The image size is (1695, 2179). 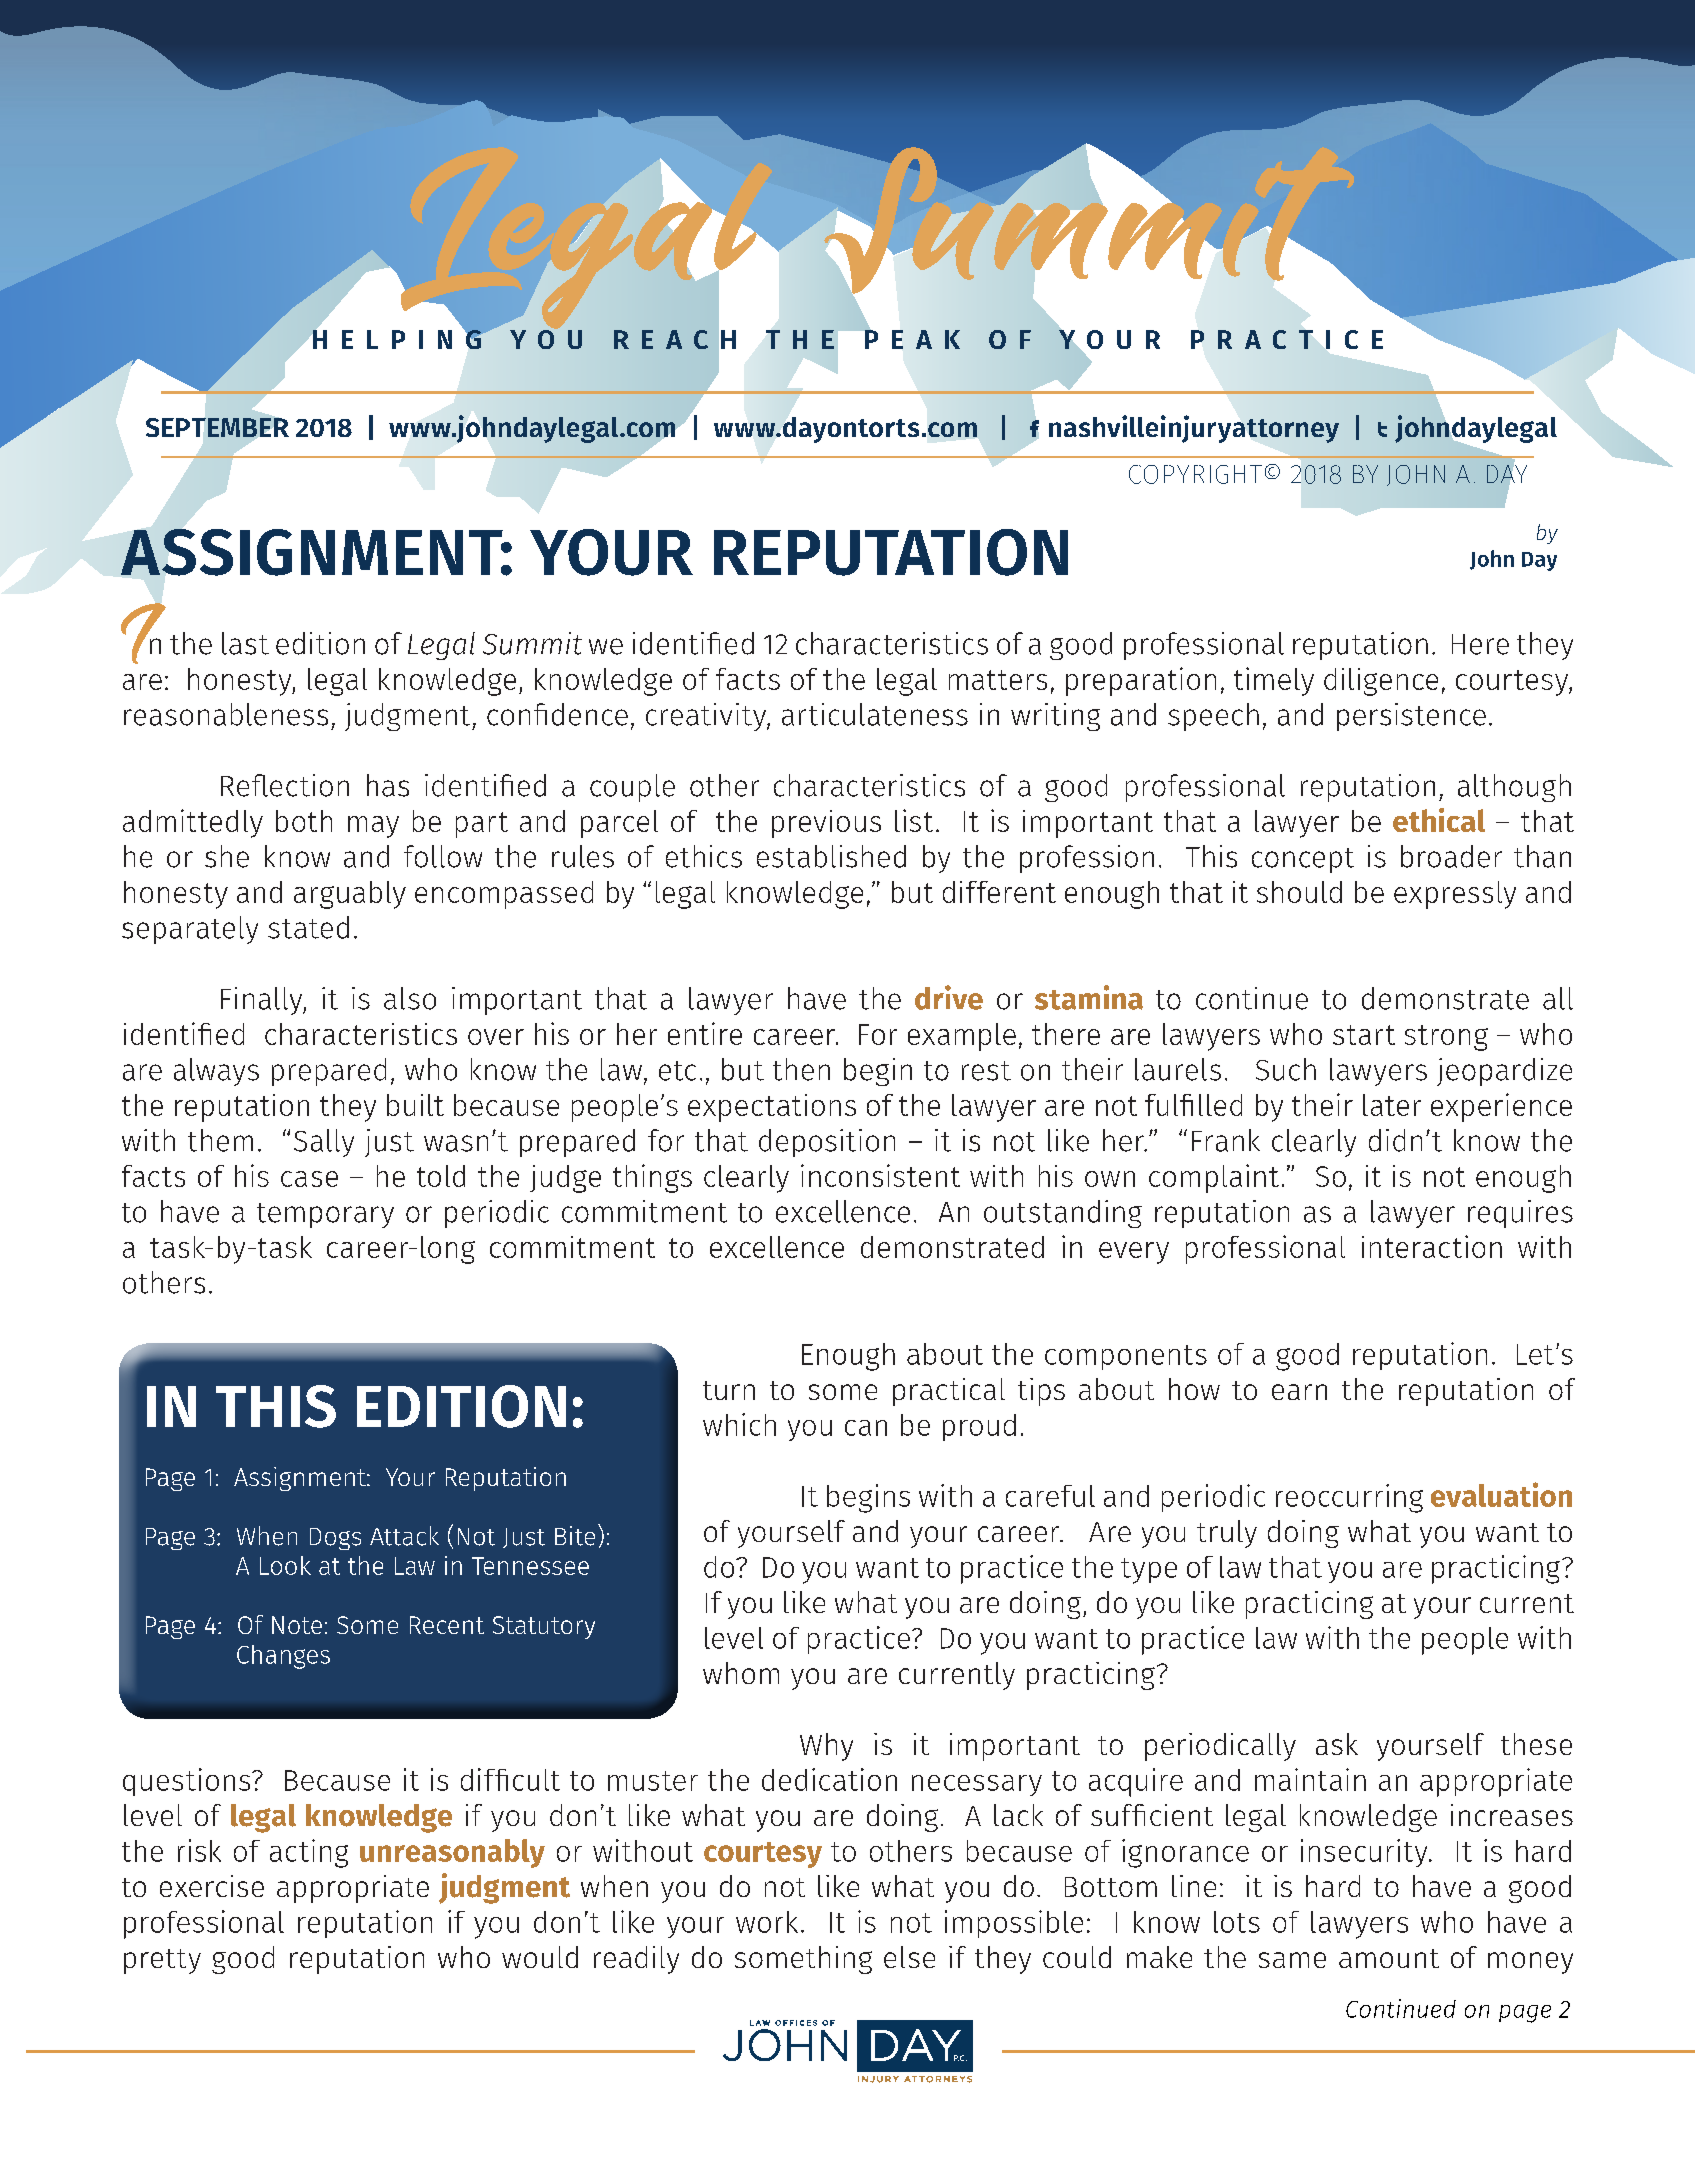 I want to click on case, so click(x=309, y=1179).
